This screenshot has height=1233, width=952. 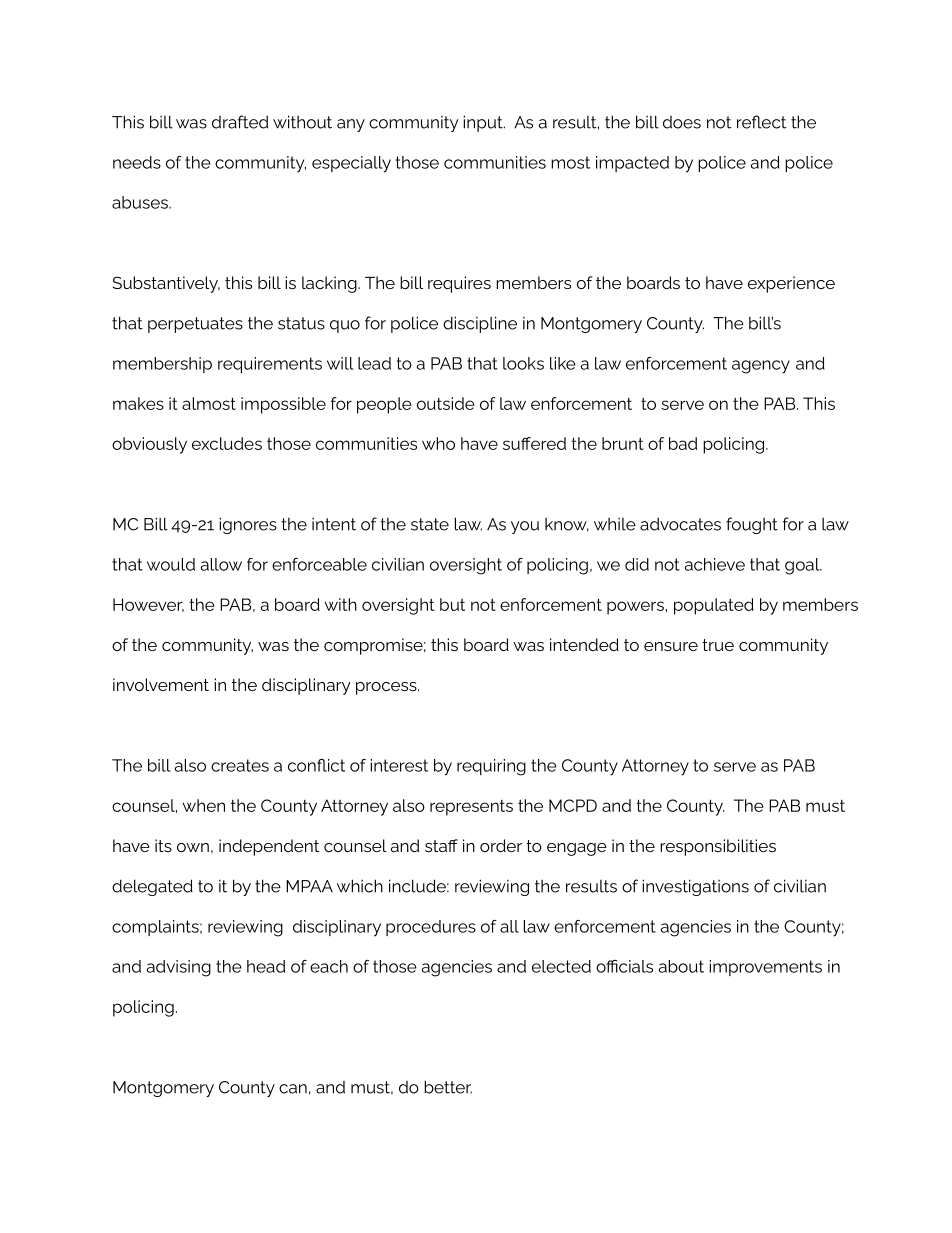 What do you see at coordinates (714, 606) in the screenshot?
I see `populated` at bounding box center [714, 606].
